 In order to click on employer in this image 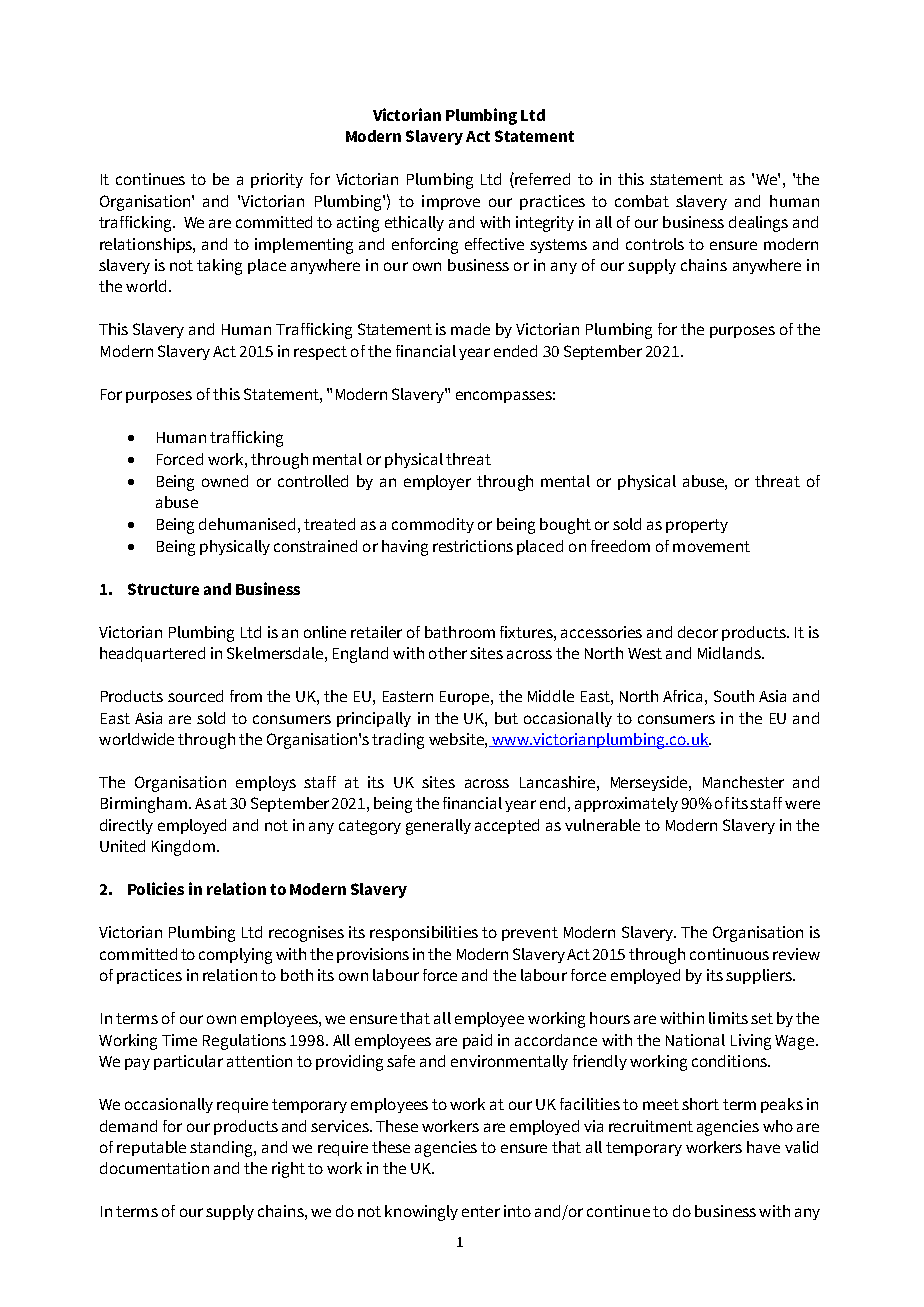, I will do `click(437, 482)`.
